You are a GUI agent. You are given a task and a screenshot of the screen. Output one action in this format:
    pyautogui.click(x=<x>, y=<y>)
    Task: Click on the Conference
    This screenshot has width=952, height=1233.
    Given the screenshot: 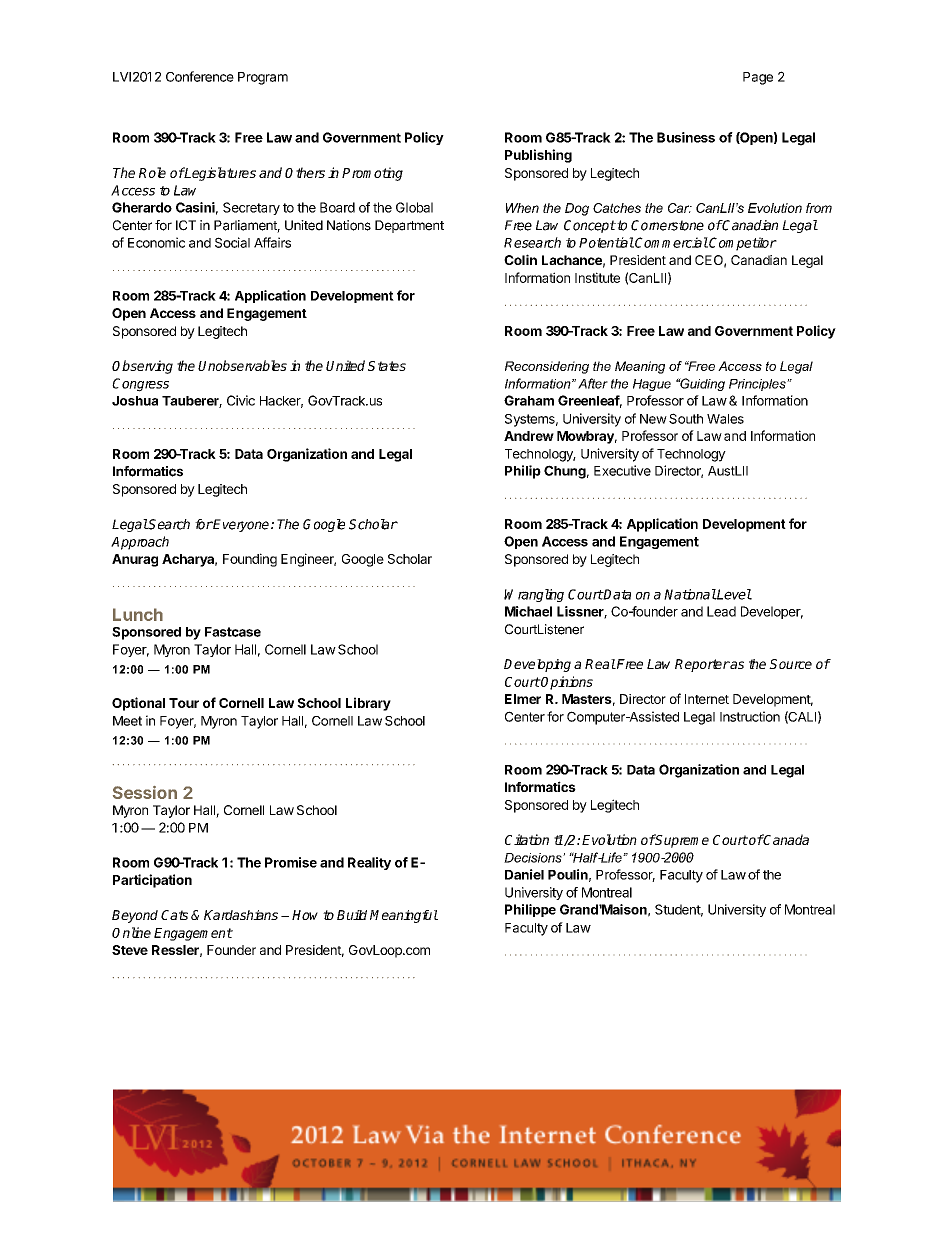 What is the action you would take?
    pyautogui.click(x=200, y=76)
